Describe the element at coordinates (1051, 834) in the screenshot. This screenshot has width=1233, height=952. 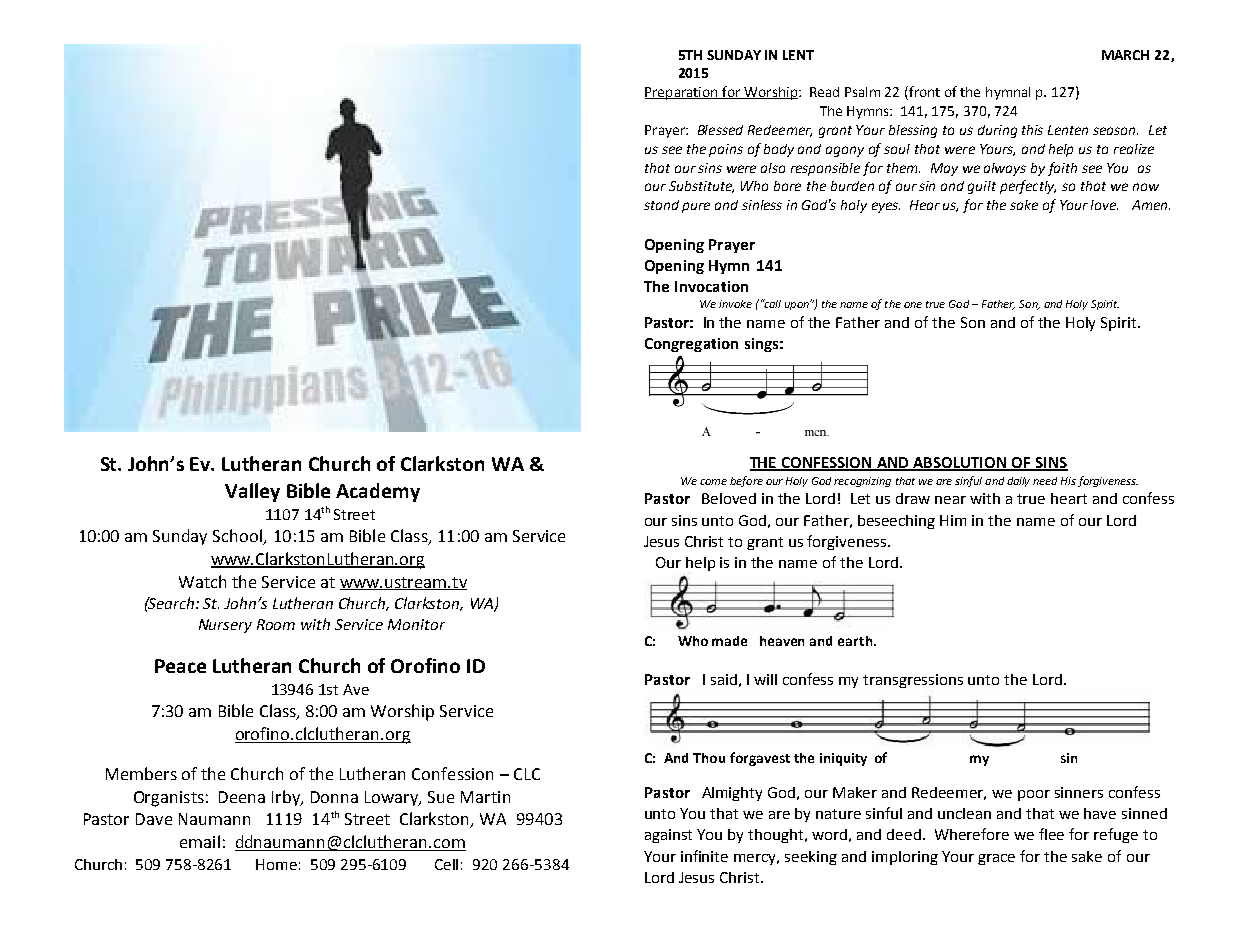
I see `flee` at that location.
